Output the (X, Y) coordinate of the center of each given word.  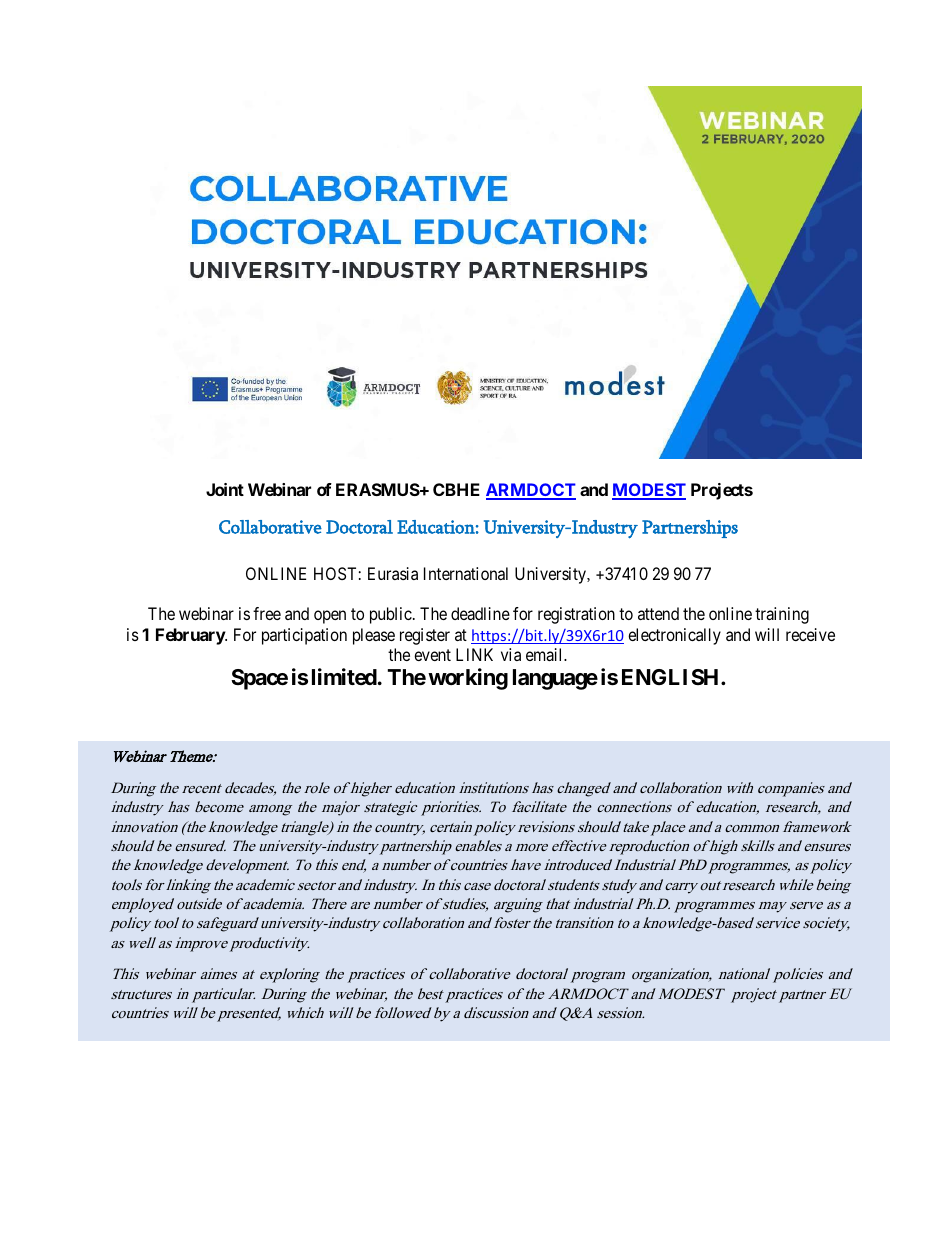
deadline (480, 613)
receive (810, 634)
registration (576, 615)
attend (658, 613)
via (511, 654)
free (267, 613)
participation (304, 636)
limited (344, 676)
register (425, 636)
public (391, 615)
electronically (674, 636)
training (782, 615)
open (330, 617)
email (546, 654)
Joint (225, 489)
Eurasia (393, 573)
